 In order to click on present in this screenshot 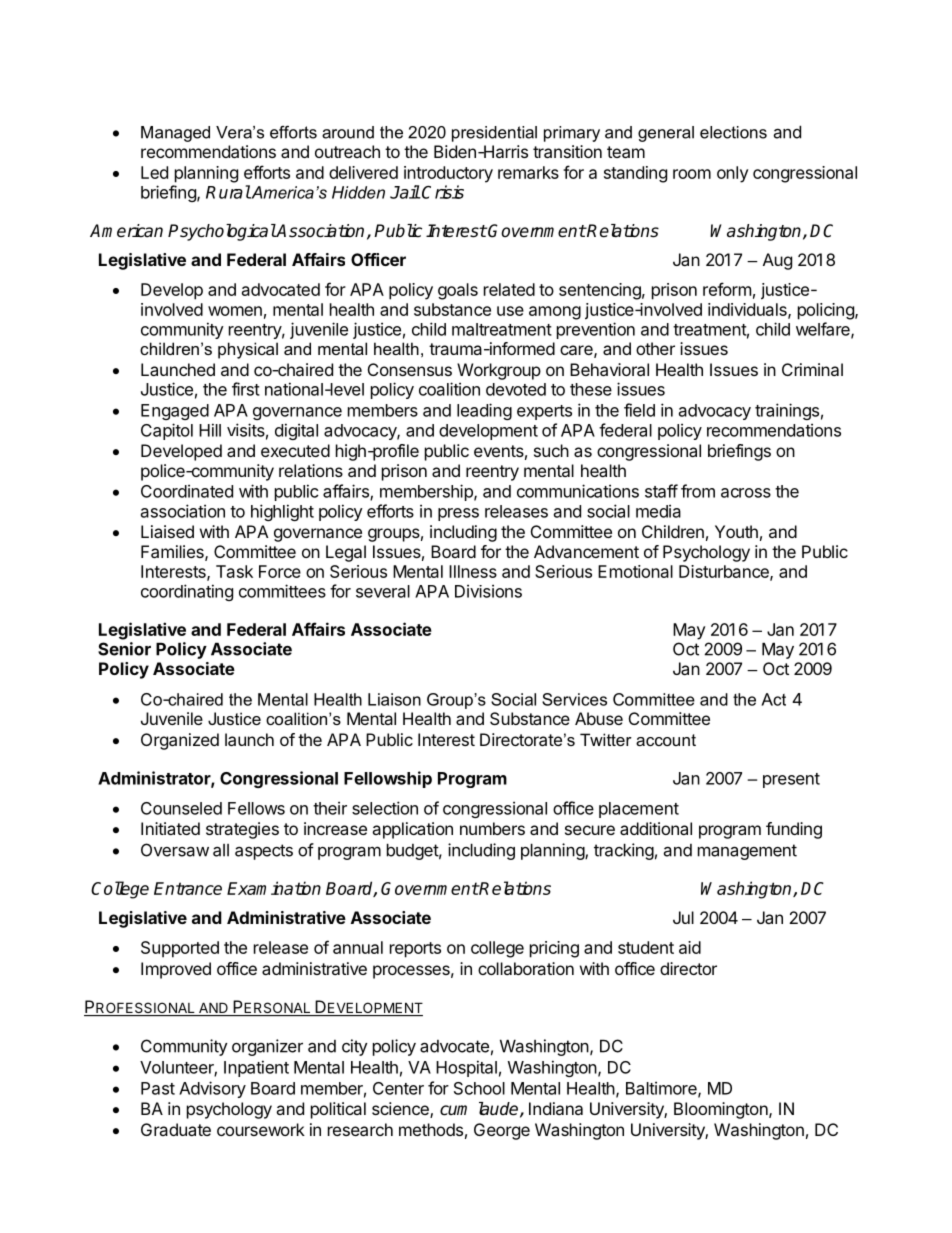, I will do `click(791, 780)`.
